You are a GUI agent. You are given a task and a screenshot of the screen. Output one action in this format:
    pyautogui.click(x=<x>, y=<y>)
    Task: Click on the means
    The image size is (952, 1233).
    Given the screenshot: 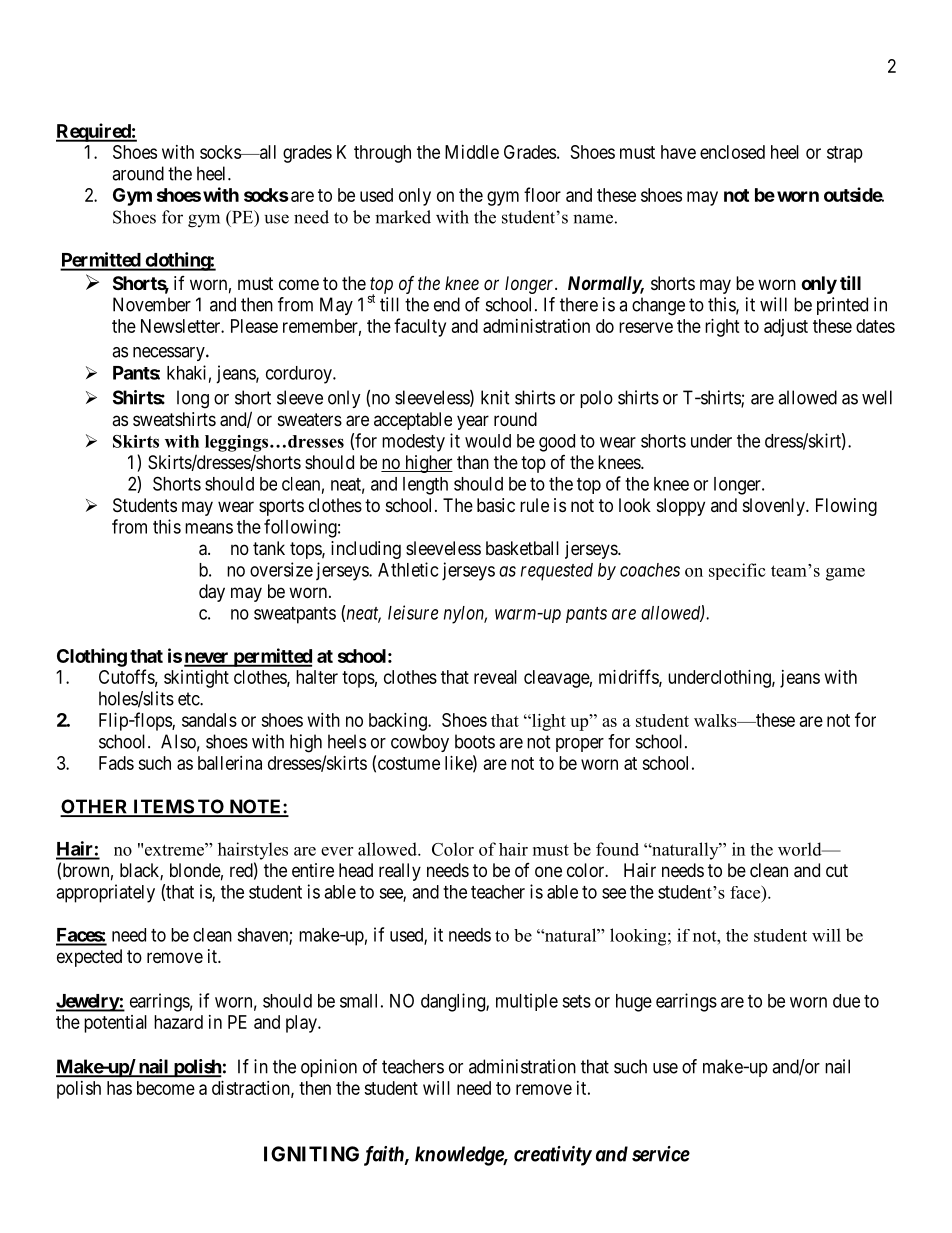 What is the action you would take?
    pyautogui.click(x=209, y=528)
